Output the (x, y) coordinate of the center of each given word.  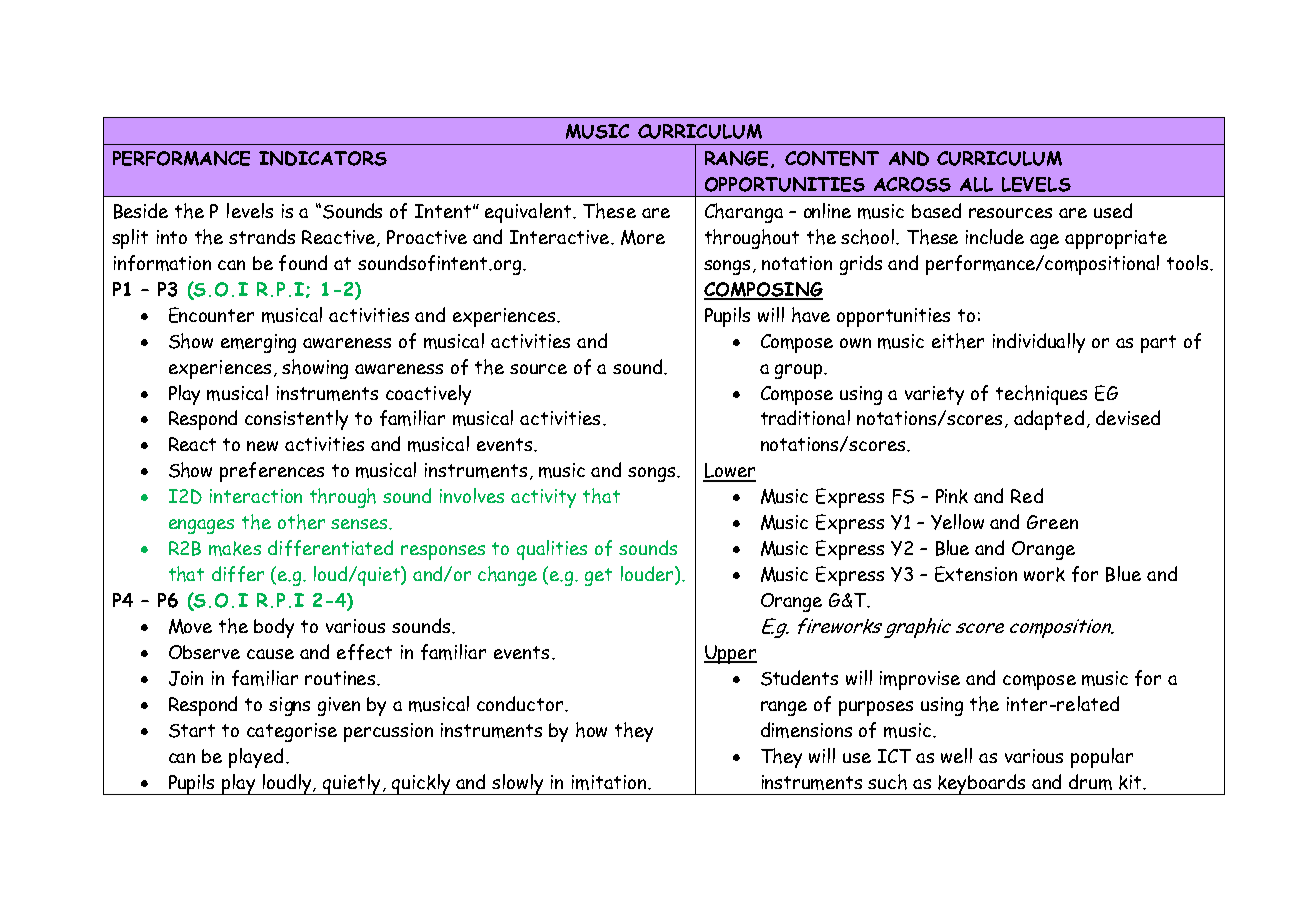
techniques (1041, 395)
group (800, 371)
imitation (610, 782)
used (1113, 210)
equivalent (529, 213)
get (598, 577)
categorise (292, 732)
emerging (258, 343)
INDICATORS (323, 158)
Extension (976, 574)
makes (235, 548)
